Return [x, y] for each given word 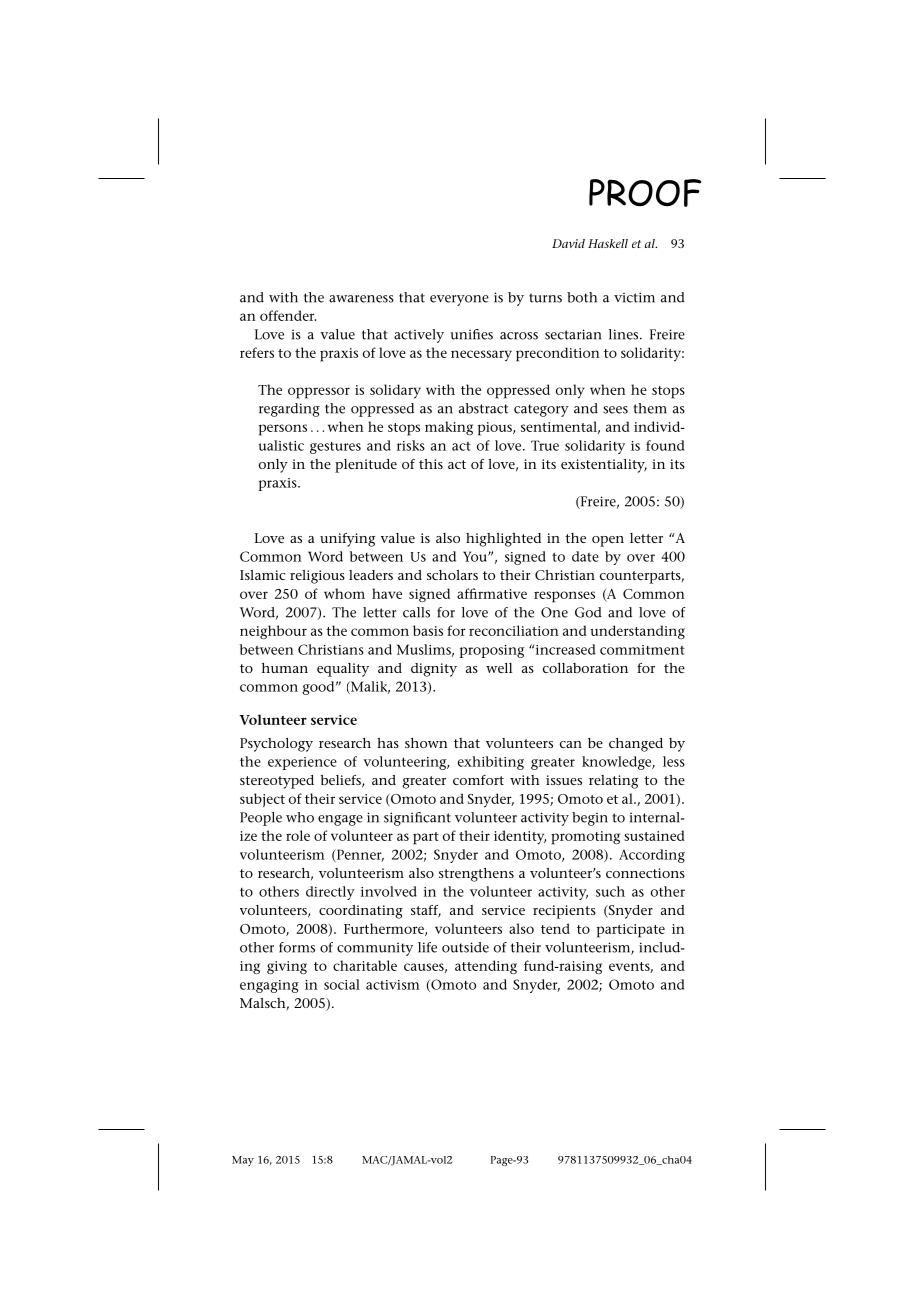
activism [393, 985]
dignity [434, 670]
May [243, 1161]
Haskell [608, 243]
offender [288, 315]
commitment [642, 650]
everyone [459, 300]
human [285, 668]
